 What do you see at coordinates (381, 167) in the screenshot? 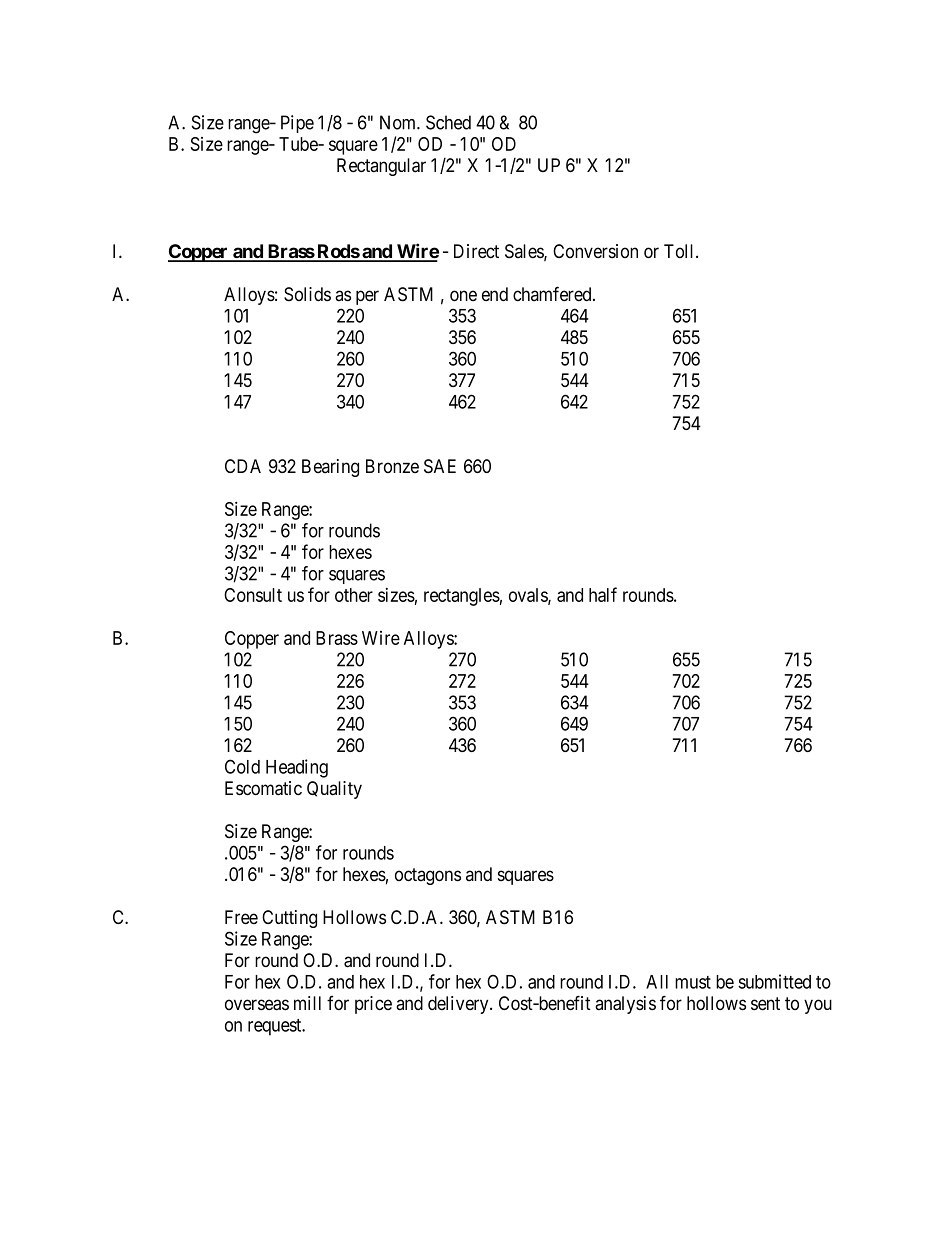
I see `Rectangular` at bounding box center [381, 167].
